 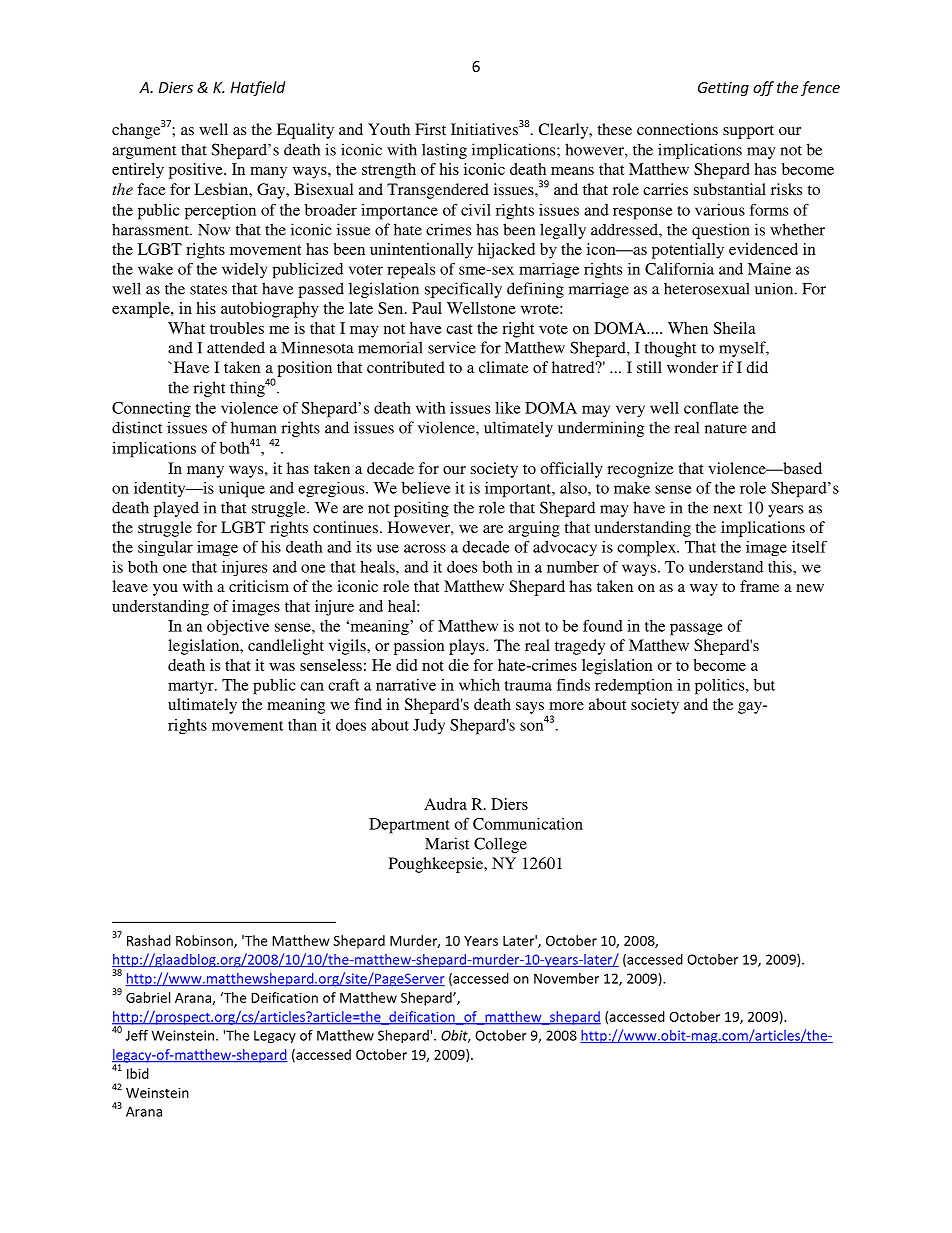 I want to click on human, so click(x=254, y=427).
